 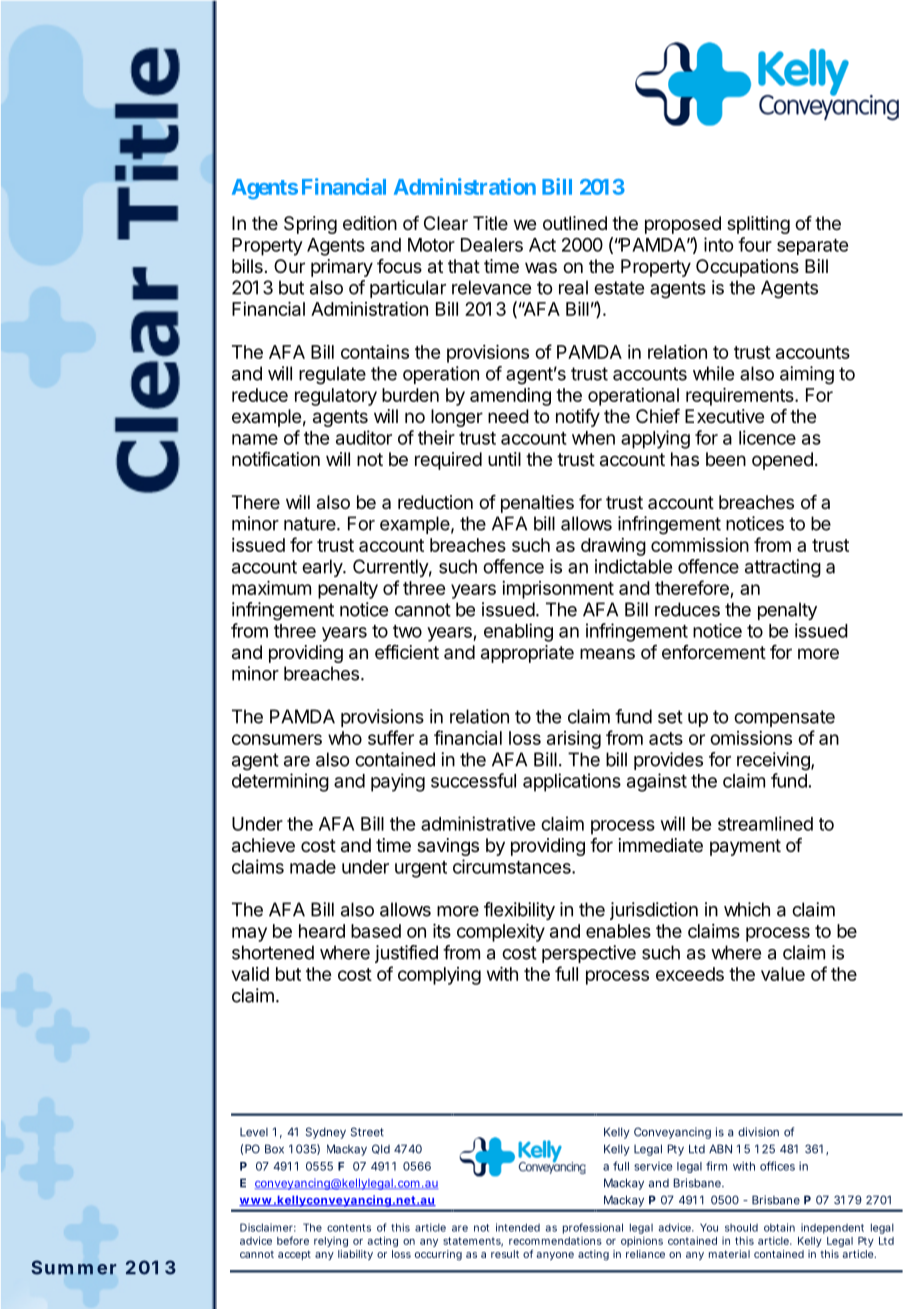 What do you see at coordinates (73, 1267) in the page?
I see `Summer` at bounding box center [73, 1267].
